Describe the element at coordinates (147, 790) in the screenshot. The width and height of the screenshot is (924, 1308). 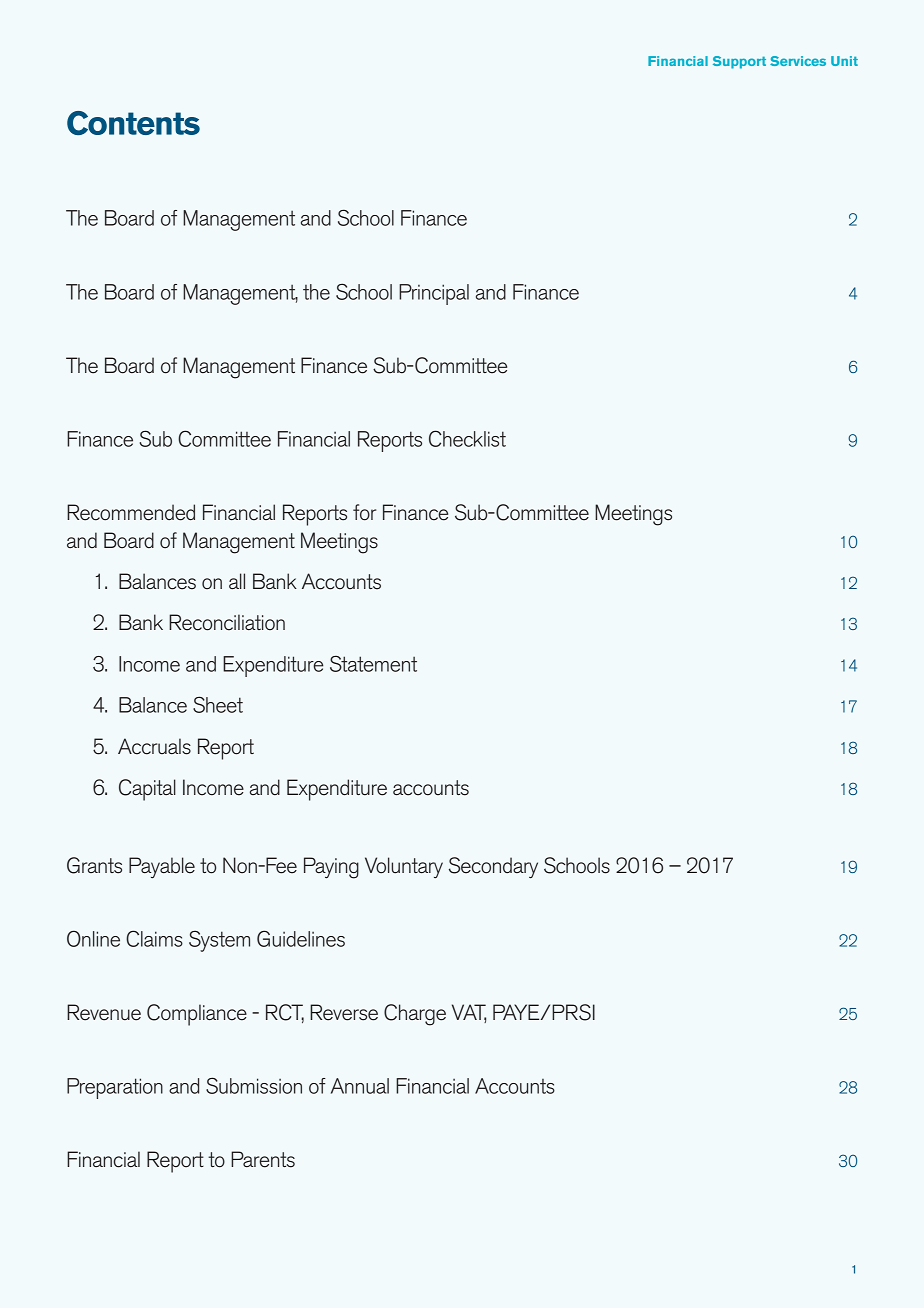
I see `Capital` at that location.
